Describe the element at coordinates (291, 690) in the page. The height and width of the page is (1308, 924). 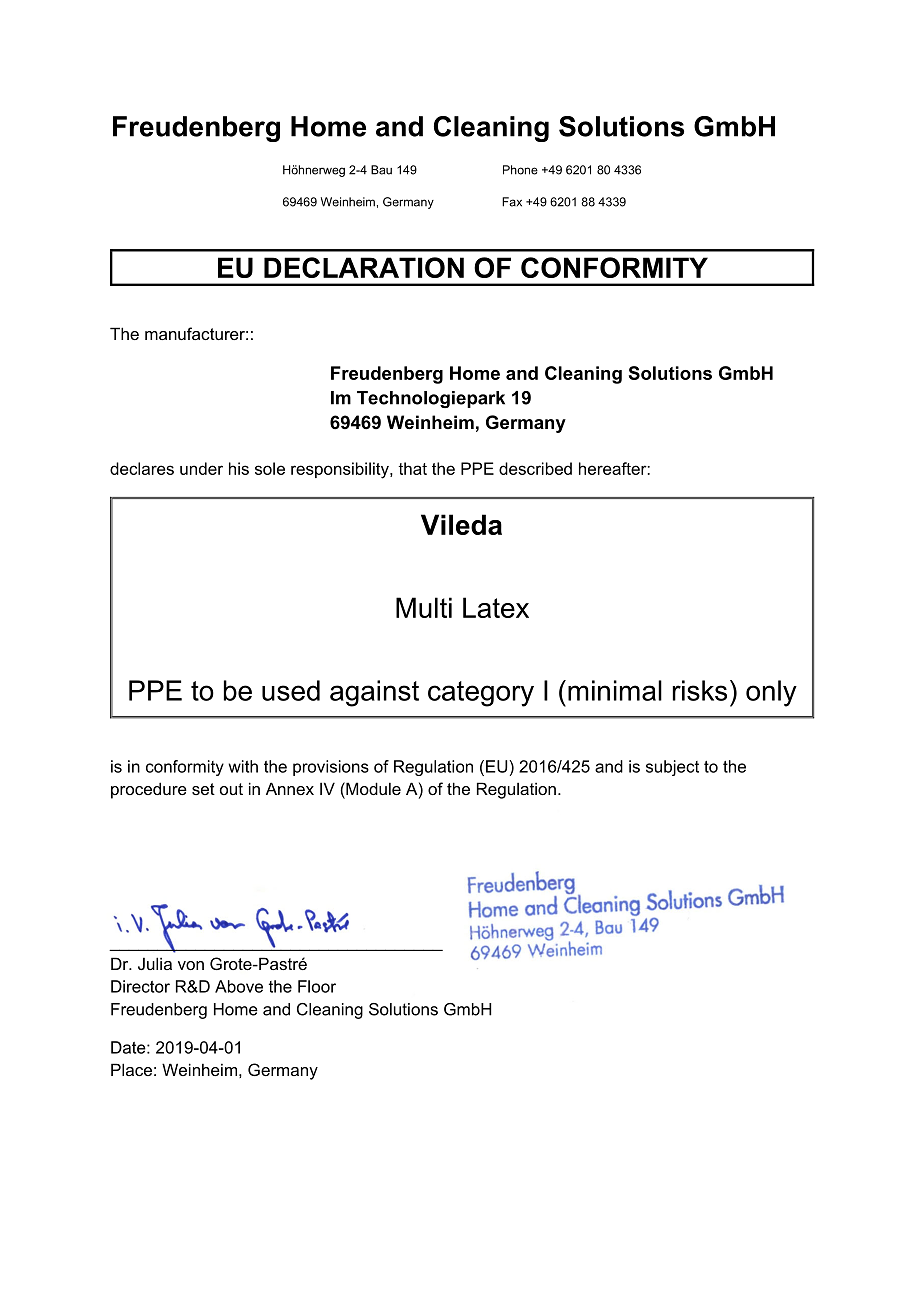
I see `used` at that location.
